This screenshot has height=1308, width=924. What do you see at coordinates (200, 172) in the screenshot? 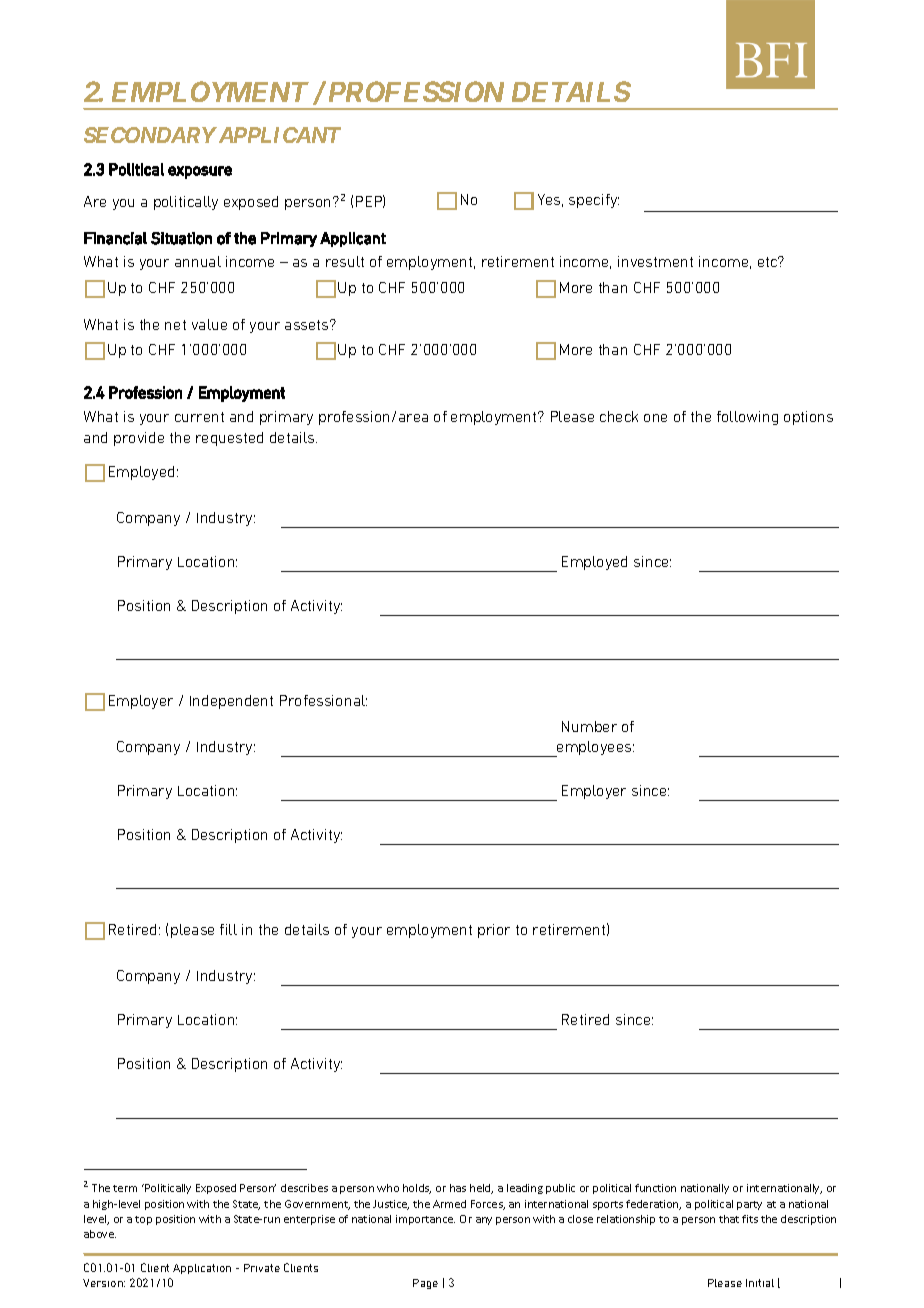
I see `exposure` at bounding box center [200, 172].
